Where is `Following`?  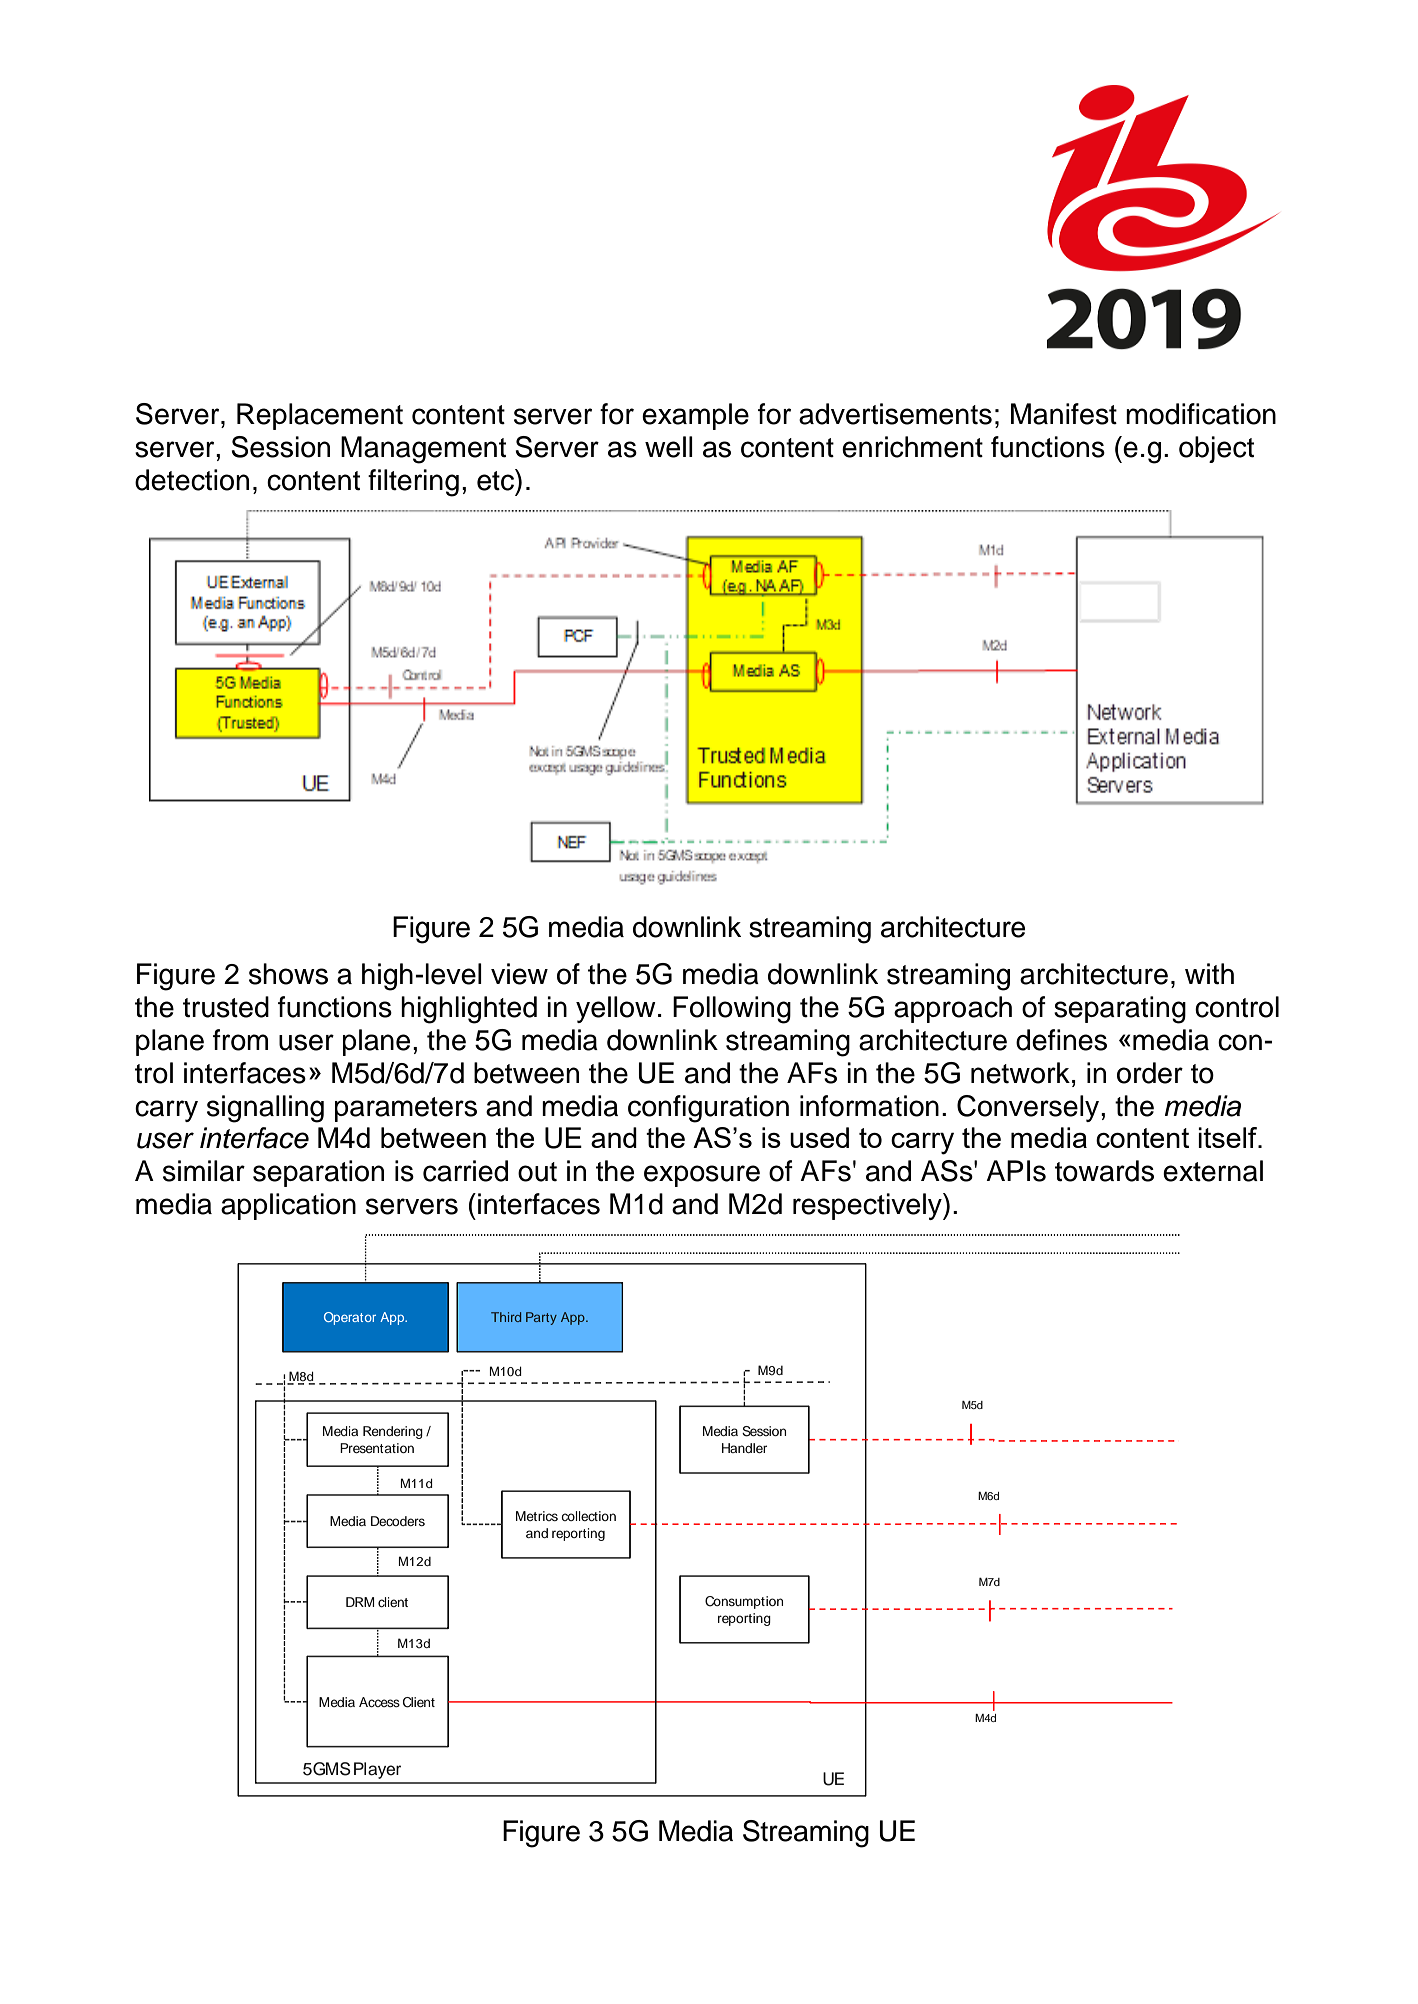
Following is located at coordinates (732, 1010).
